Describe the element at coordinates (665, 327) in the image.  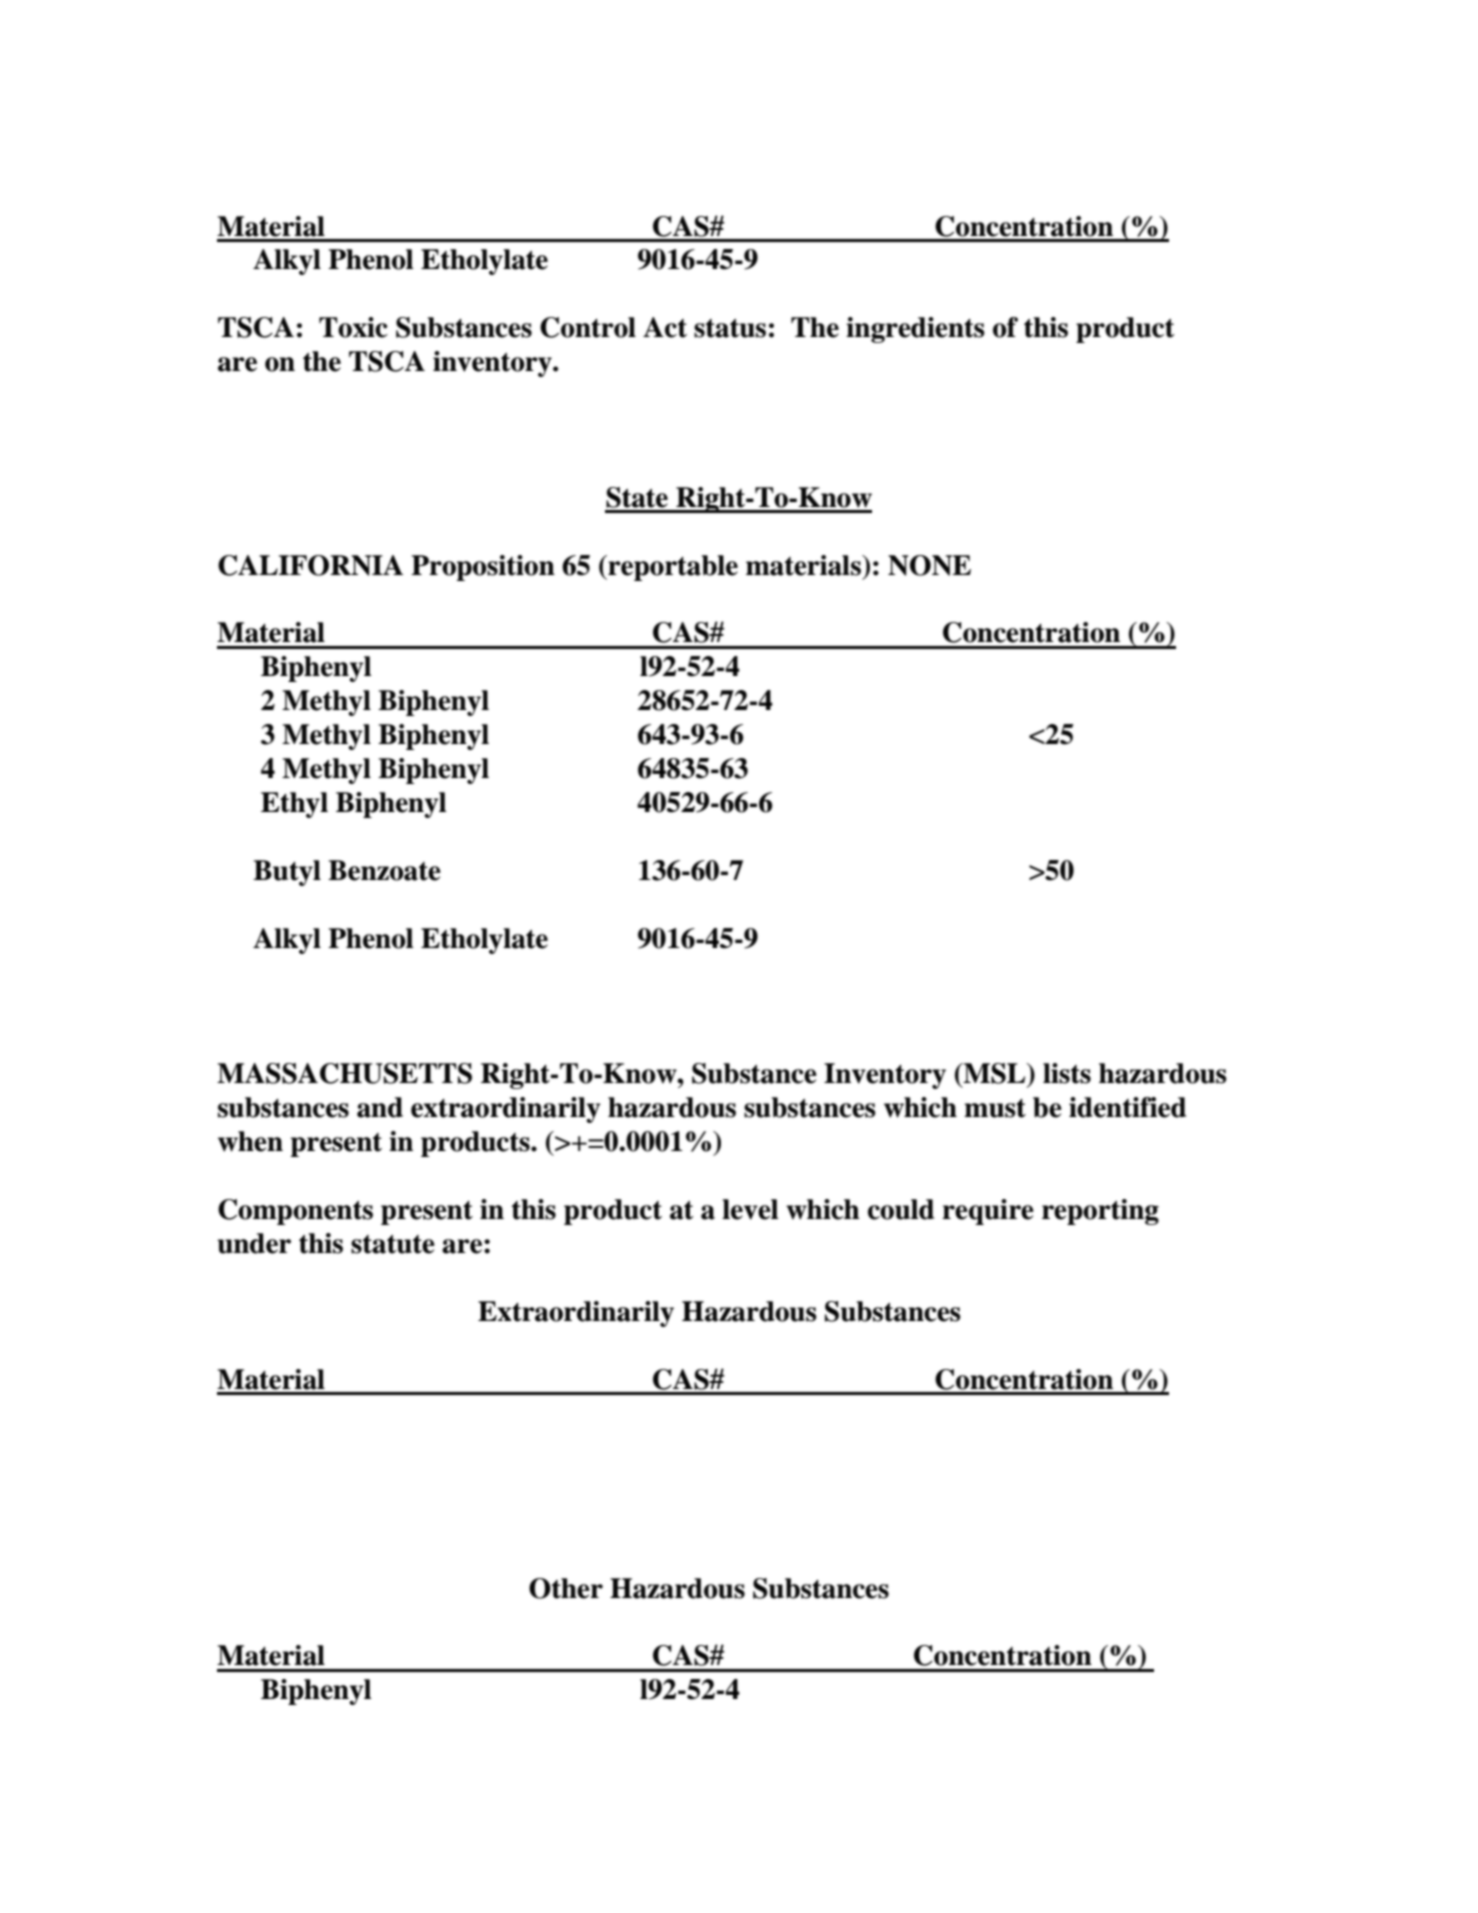
I see `Act` at that location.
